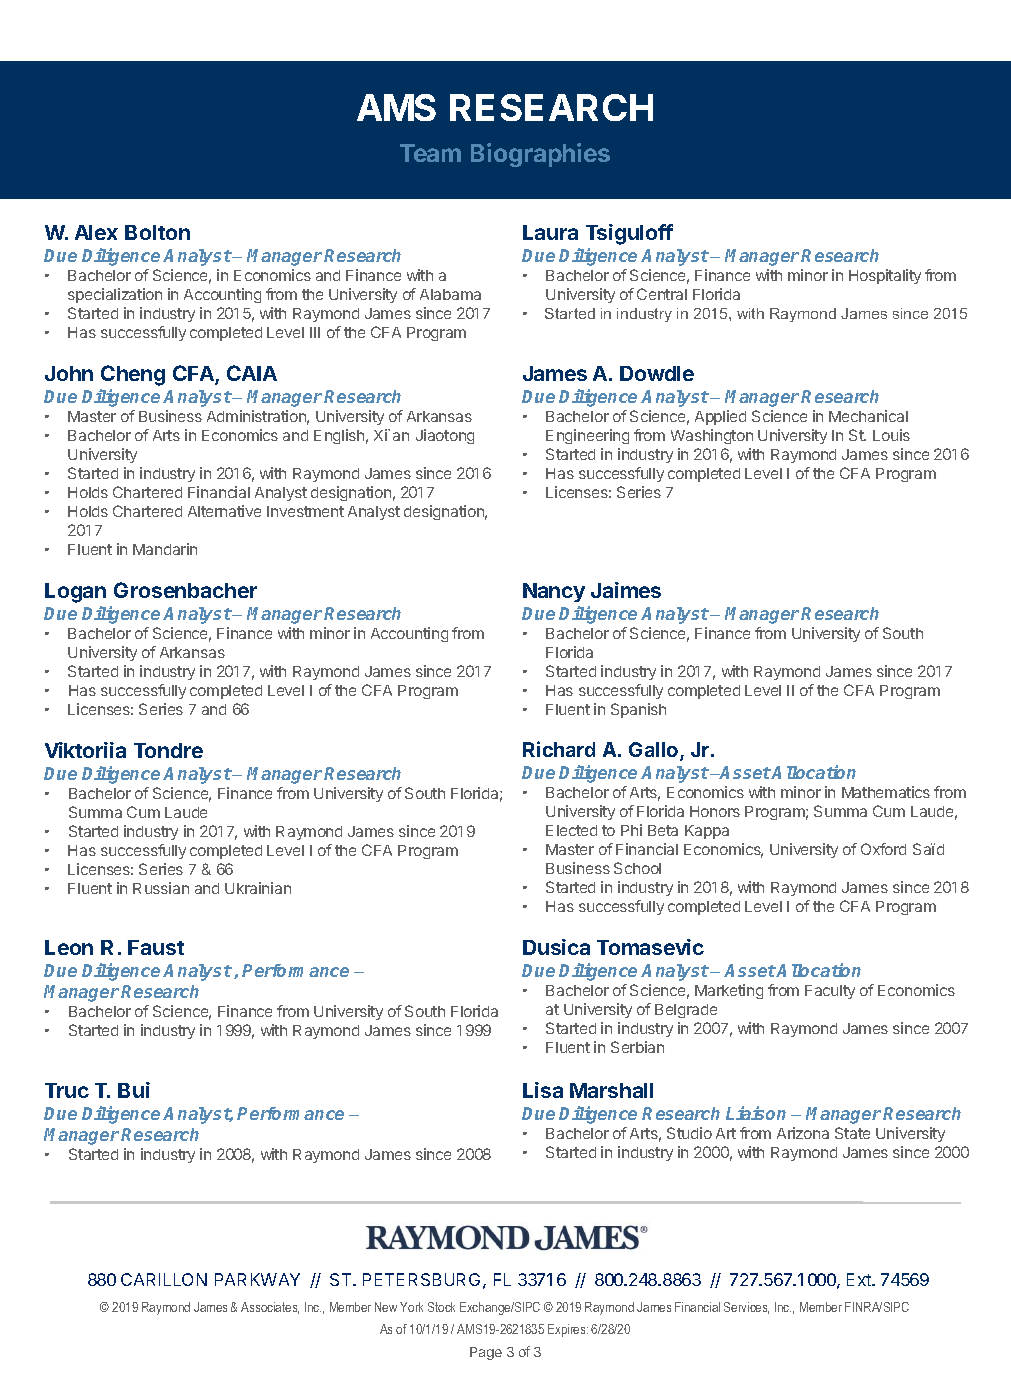  What do you see at coordinates (746, 1308) in the screenshot?
I see `Services` at bounding box center [746, 1308].
